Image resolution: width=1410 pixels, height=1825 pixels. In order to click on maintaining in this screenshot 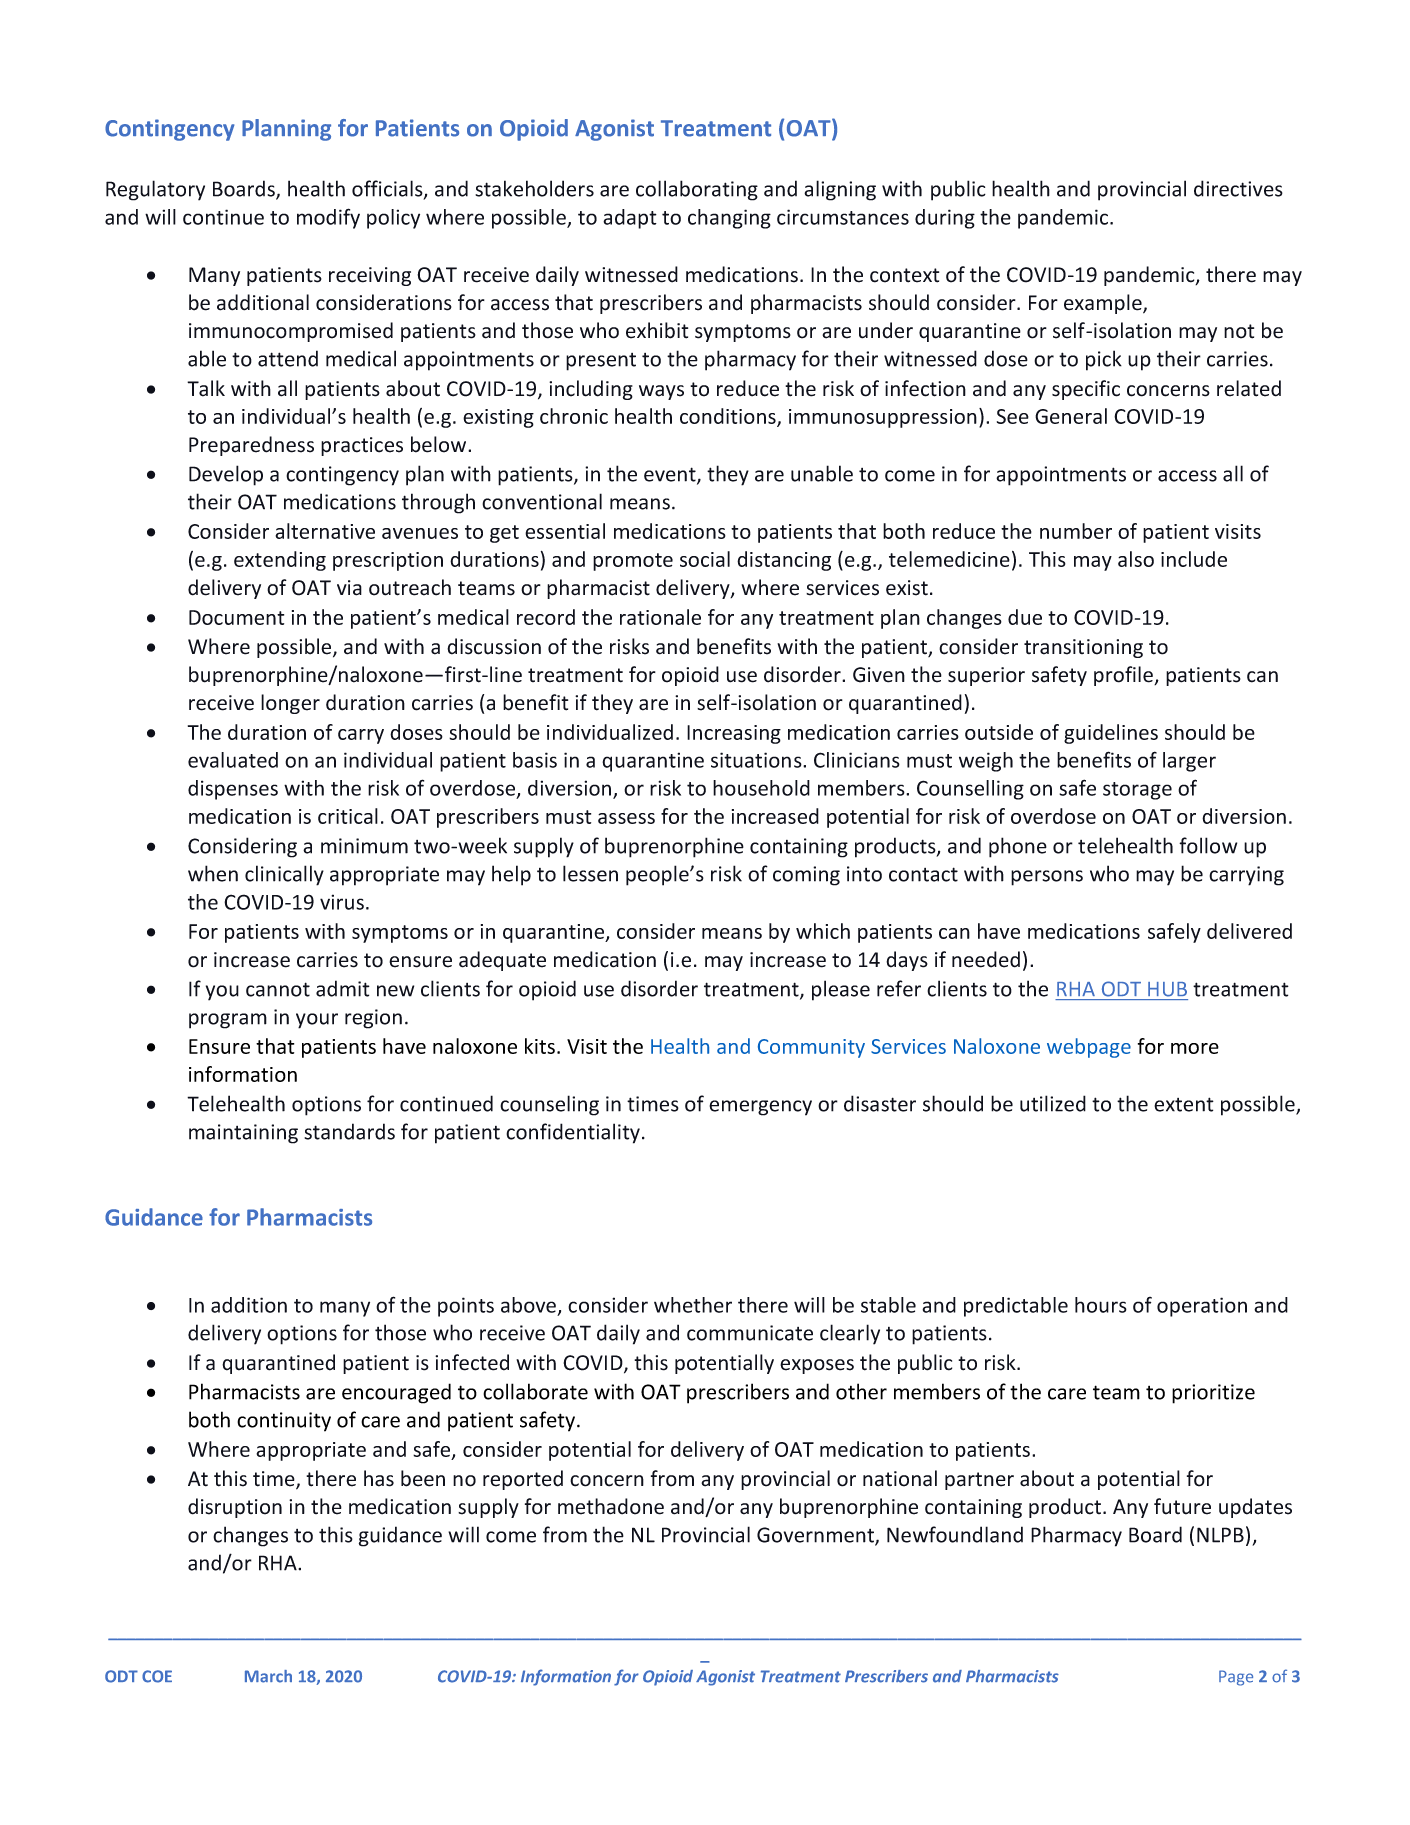, I will do `click(243, 1134)`.
